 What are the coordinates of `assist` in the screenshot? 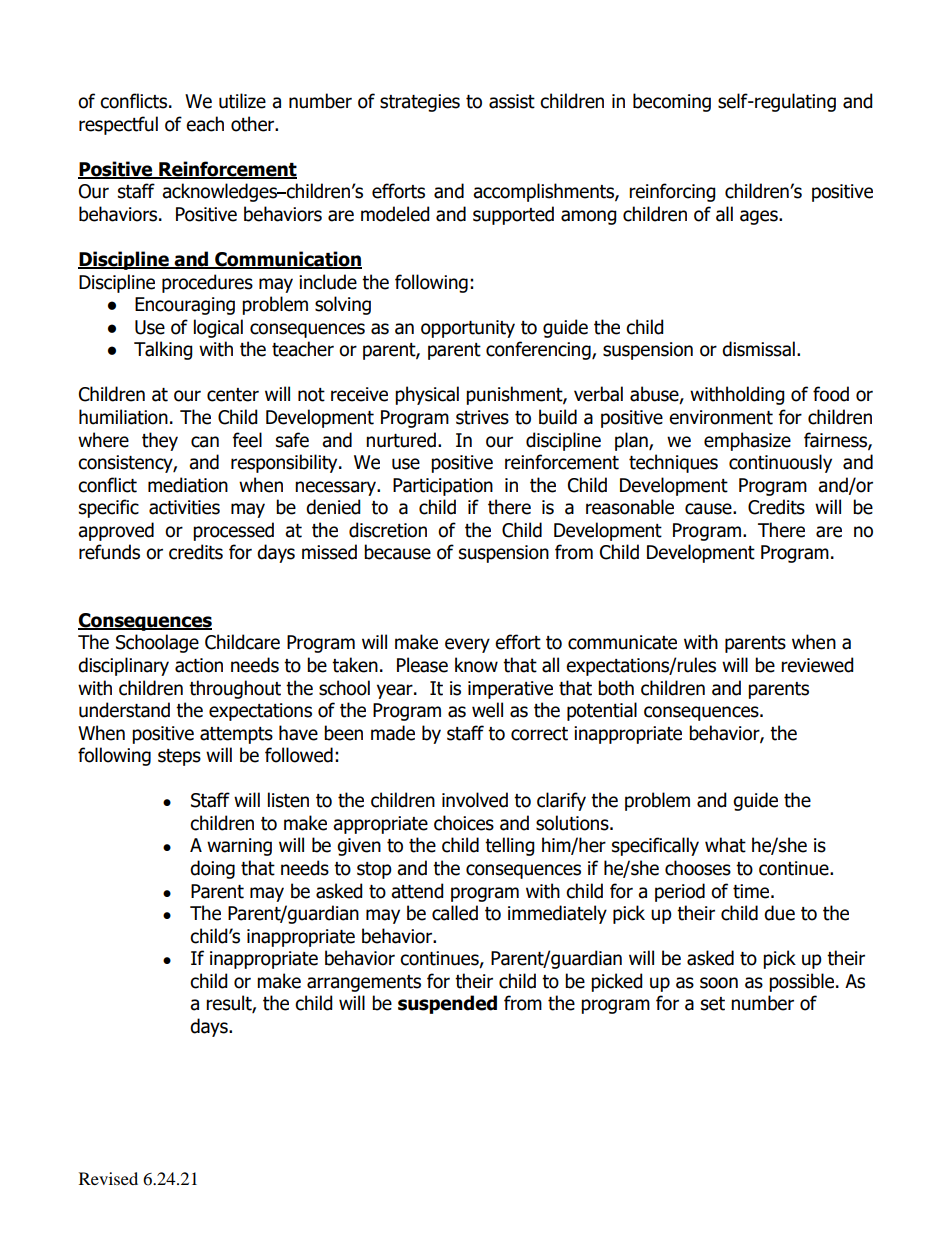 It's located at (512, 101).
